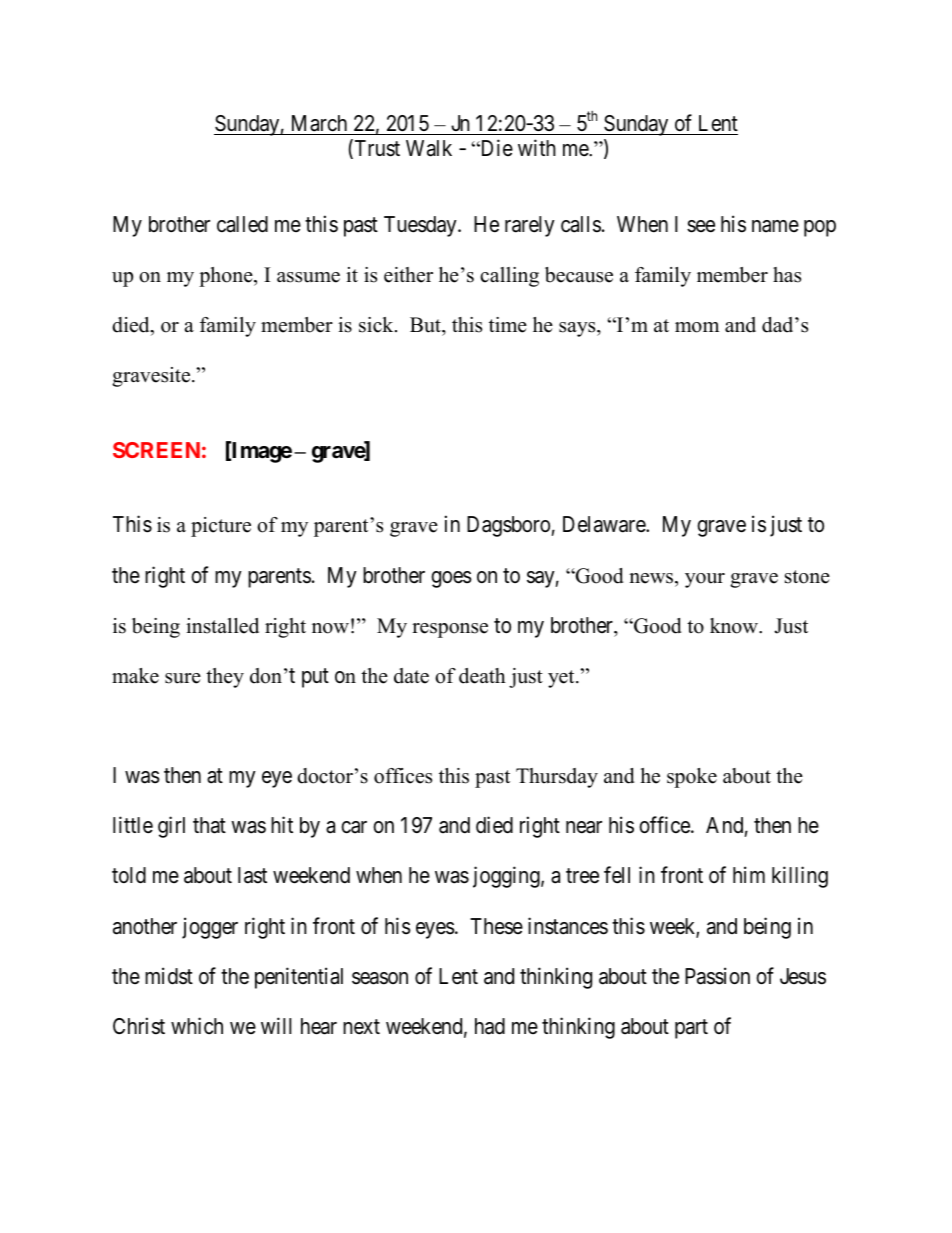 The height and width of the screenshot is (1233, 952). What do you see at coordinates (697, 327) in the screenshot?
I see `mom` at bounding box center [697, 327].
